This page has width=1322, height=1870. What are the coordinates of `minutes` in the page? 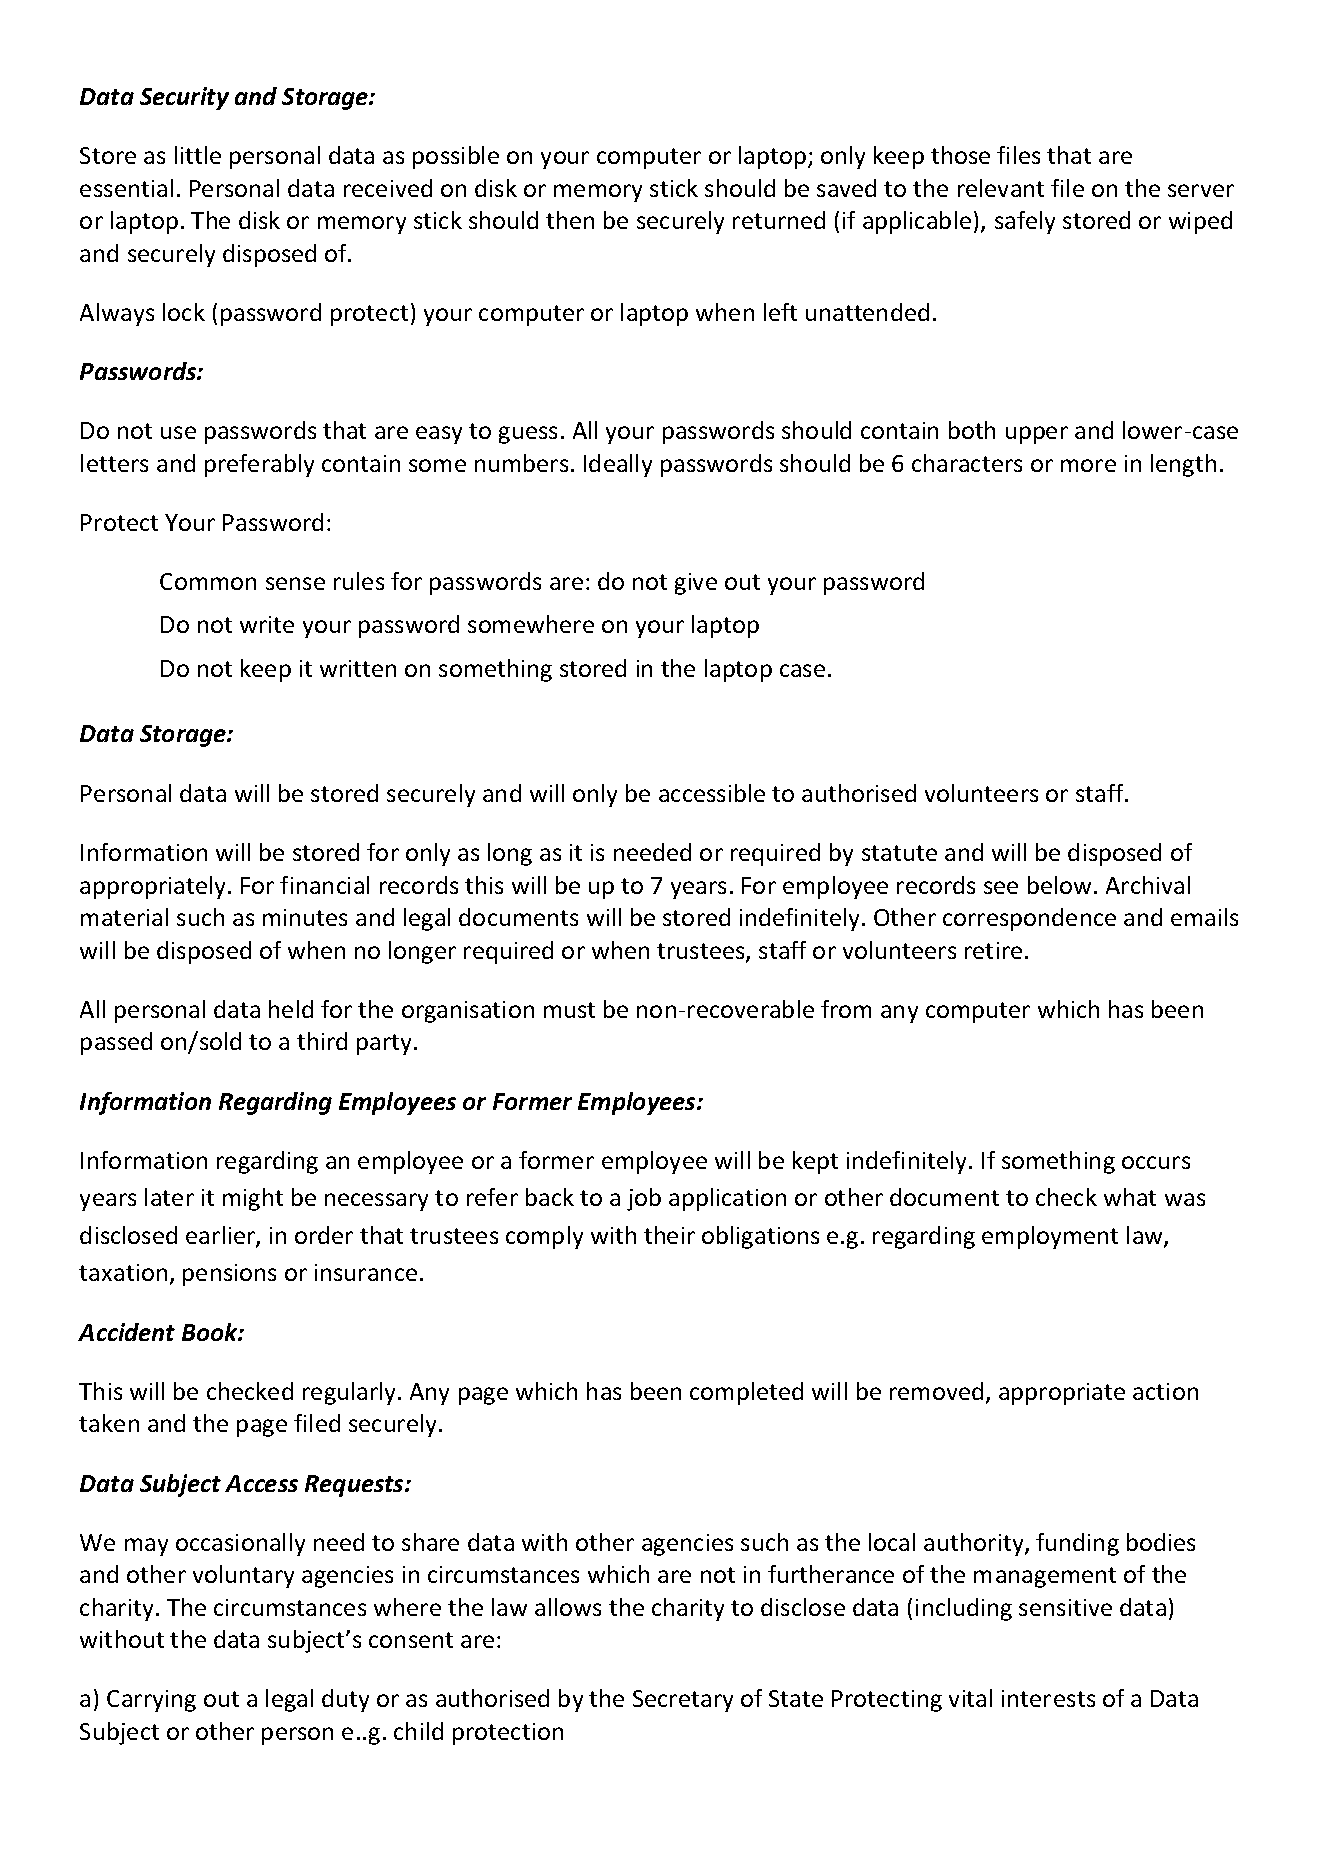 It's located at (305, 917).
